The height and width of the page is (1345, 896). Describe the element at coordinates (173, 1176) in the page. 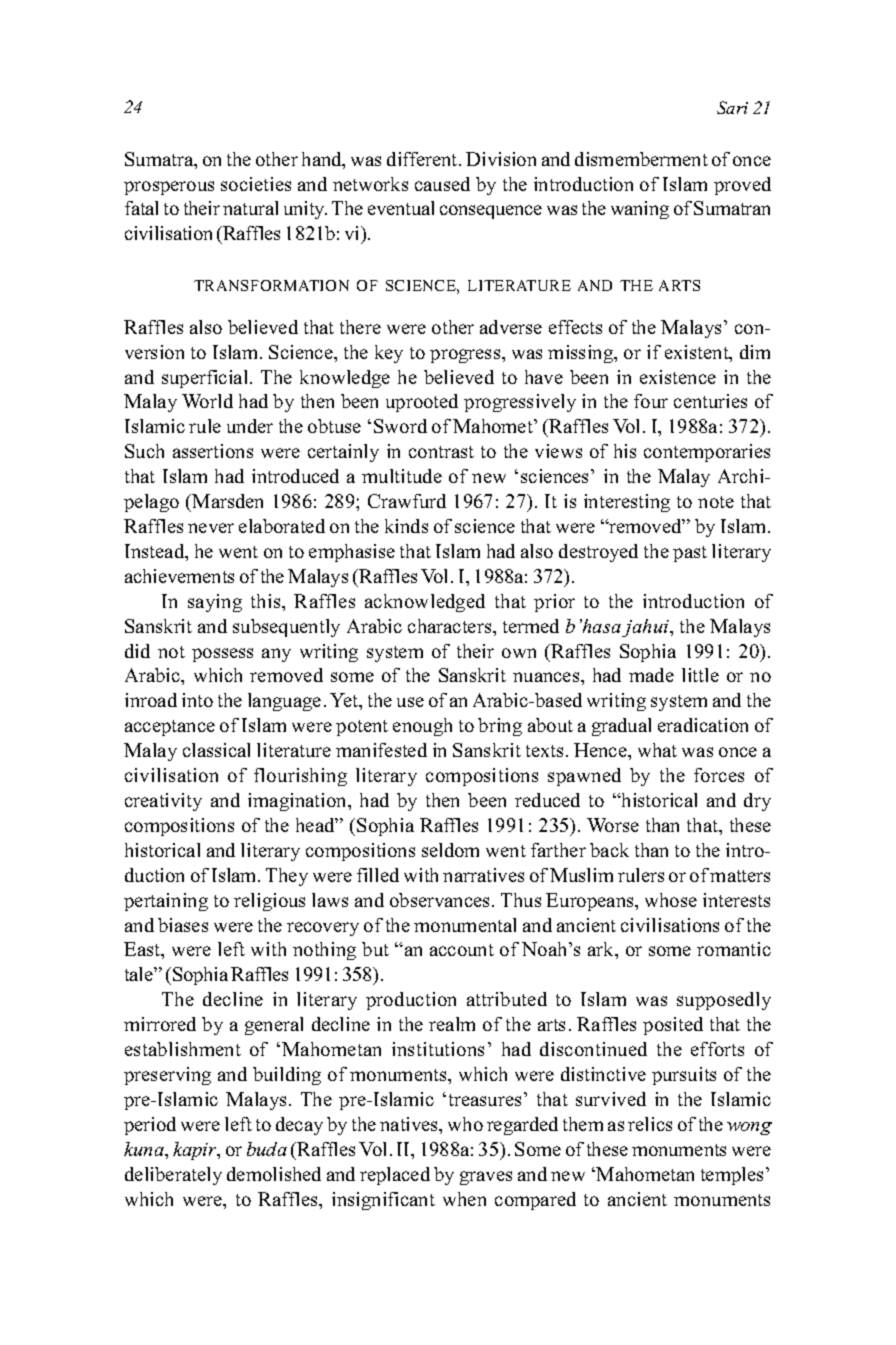

I see `deliberately` at that location.
